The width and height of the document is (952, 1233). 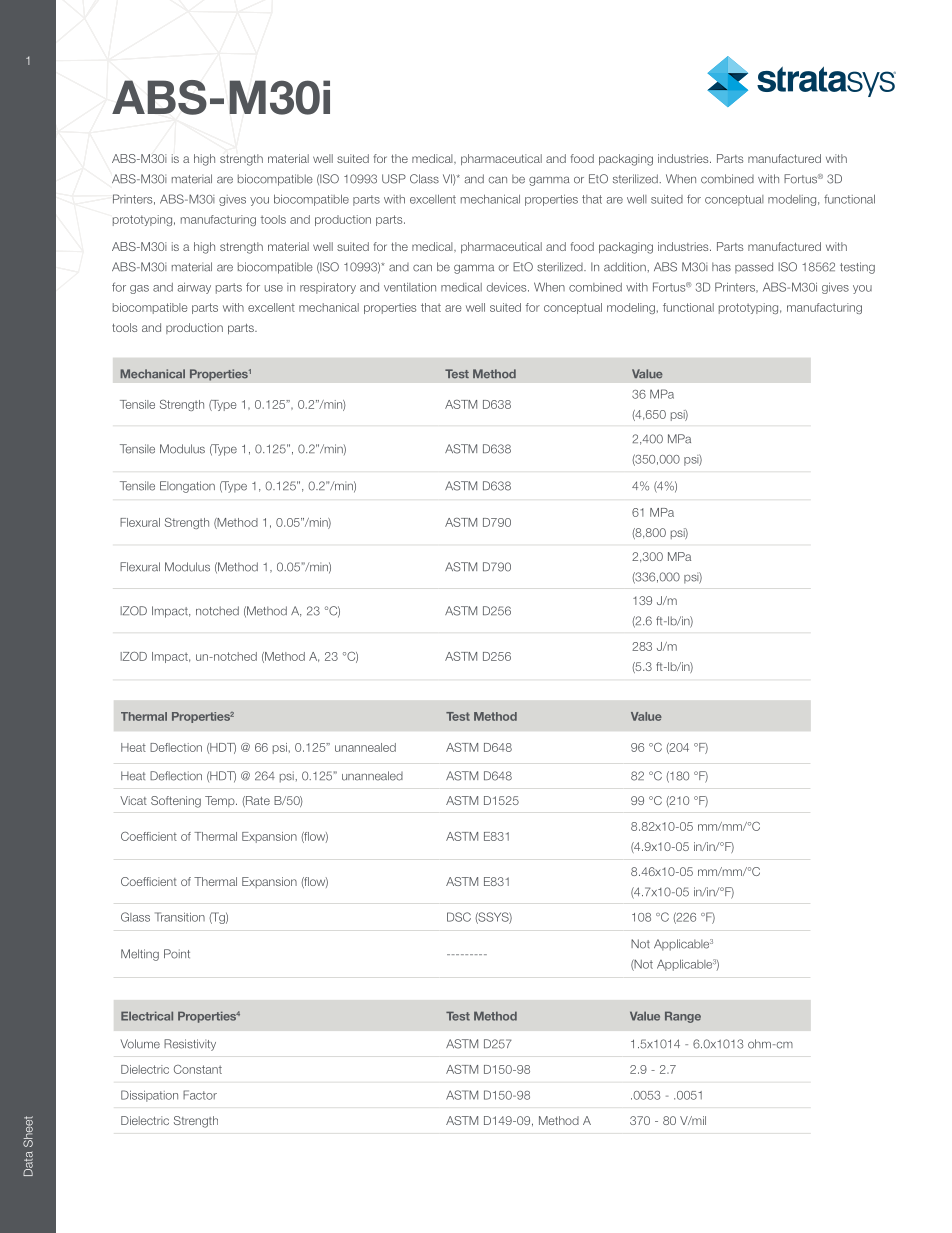 I want to click on Elongation, so click(x=187, y=487).
